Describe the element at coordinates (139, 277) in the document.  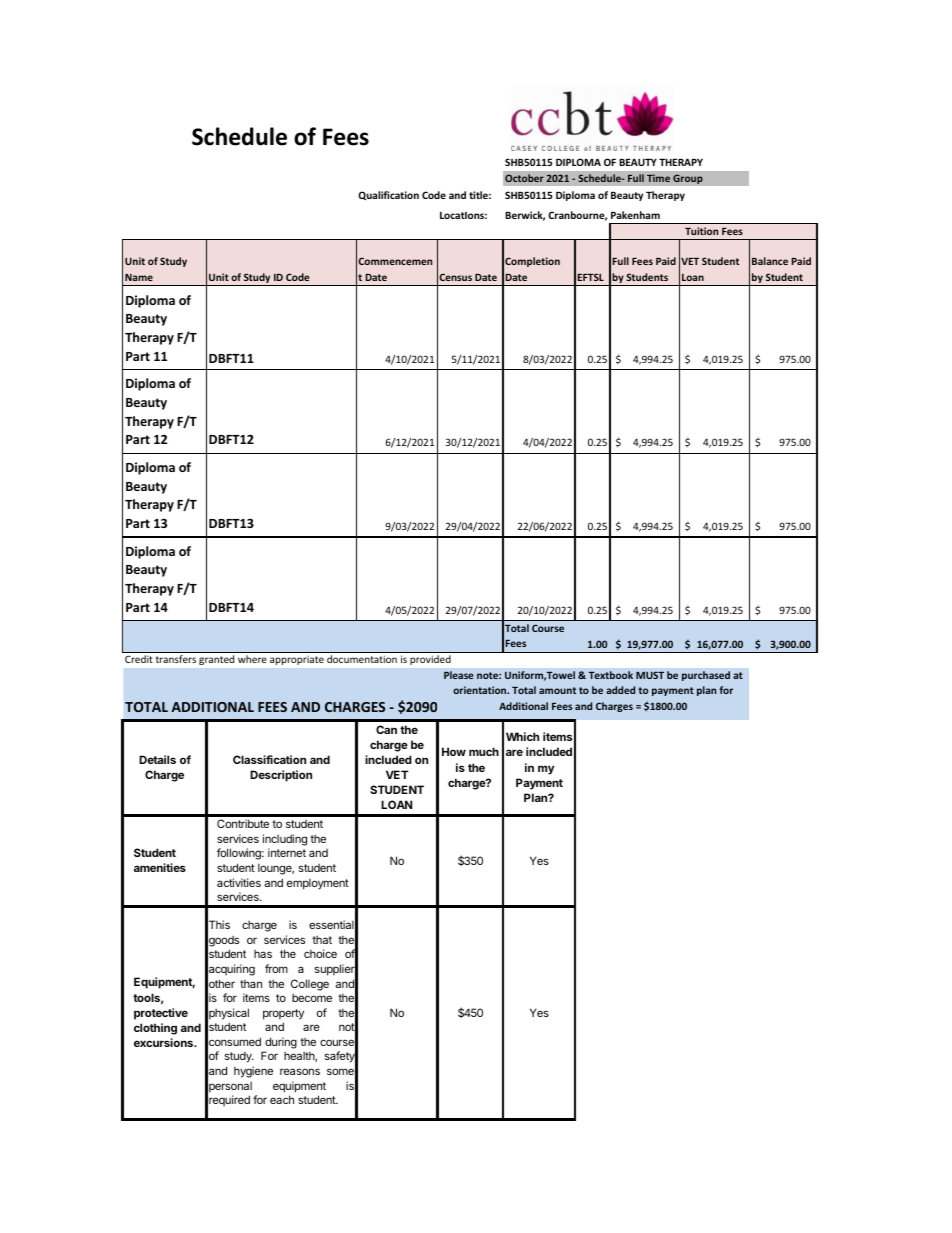
I see `Name` at that location.
